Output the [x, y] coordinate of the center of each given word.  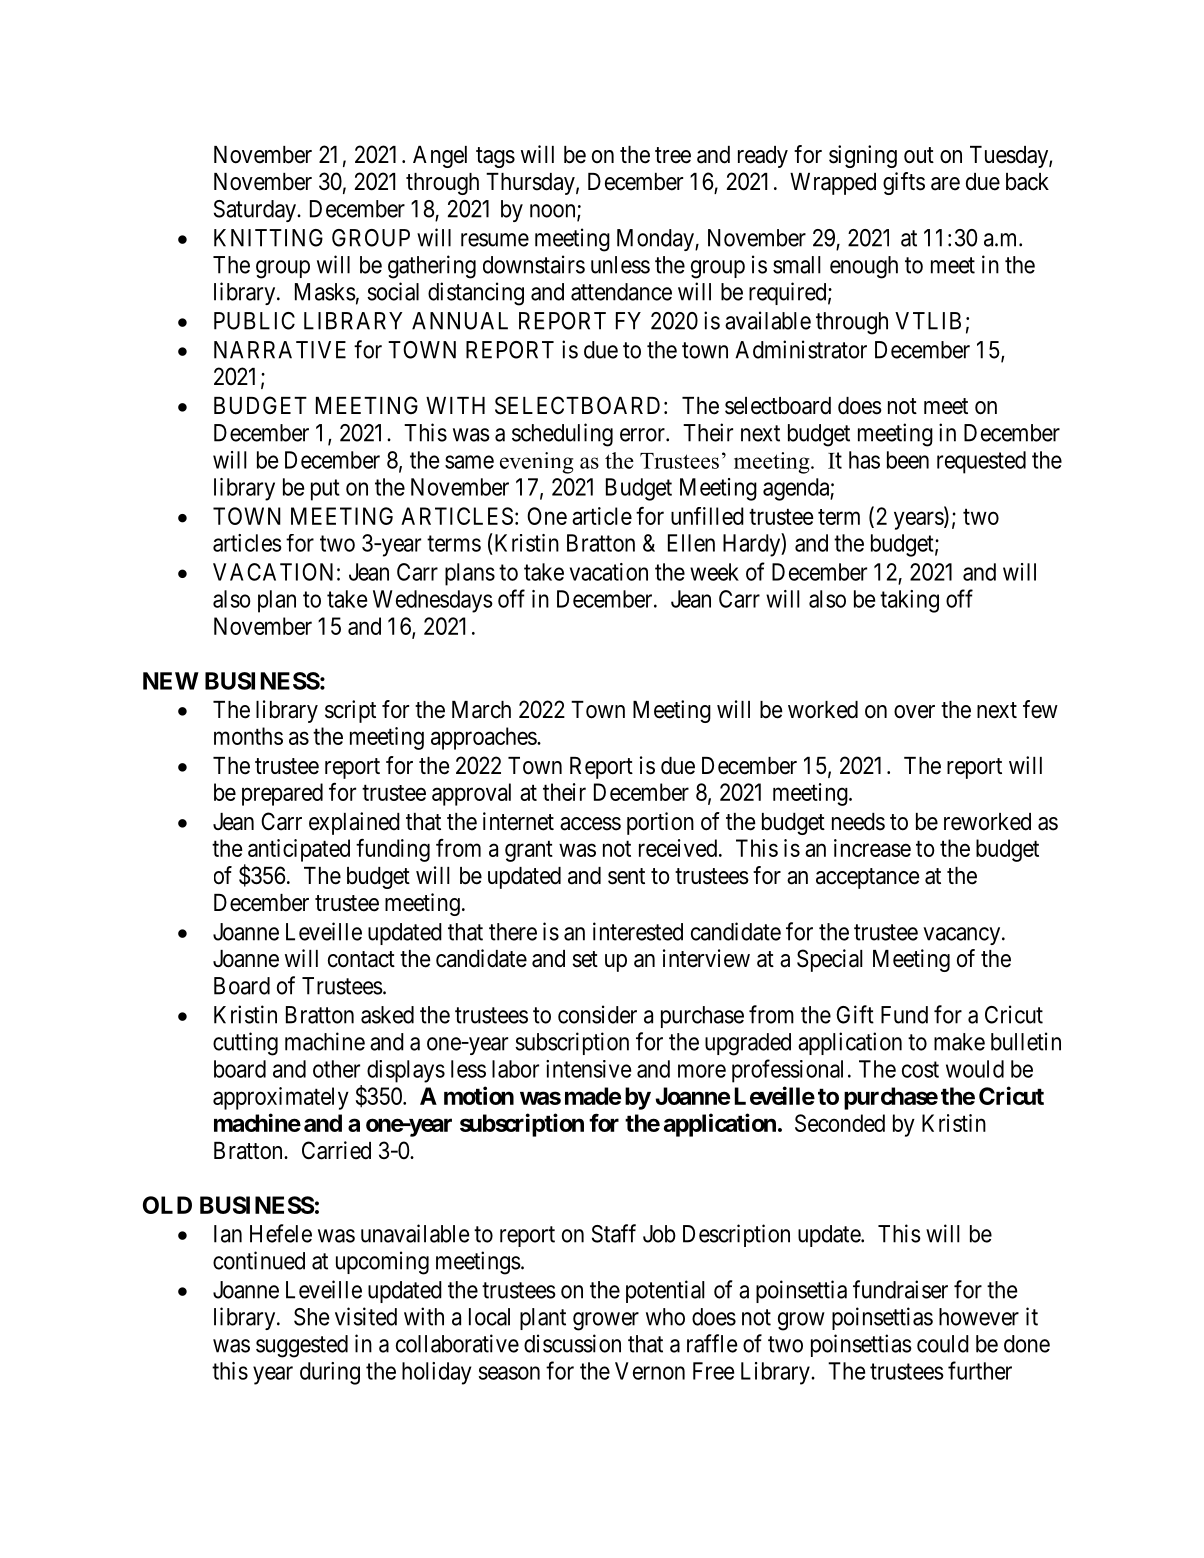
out [919, 155]
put [325, 490]
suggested [302, 1346]
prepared [282, 794]
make [959, 1042]
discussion [572, 1343]
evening [537, 463]
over [914, 712]
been [908, 460]
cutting [245, 1044]
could [943, 1344]
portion [660, 823]
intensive [588, 1069]
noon [554, 212]
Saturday [256, 211]
